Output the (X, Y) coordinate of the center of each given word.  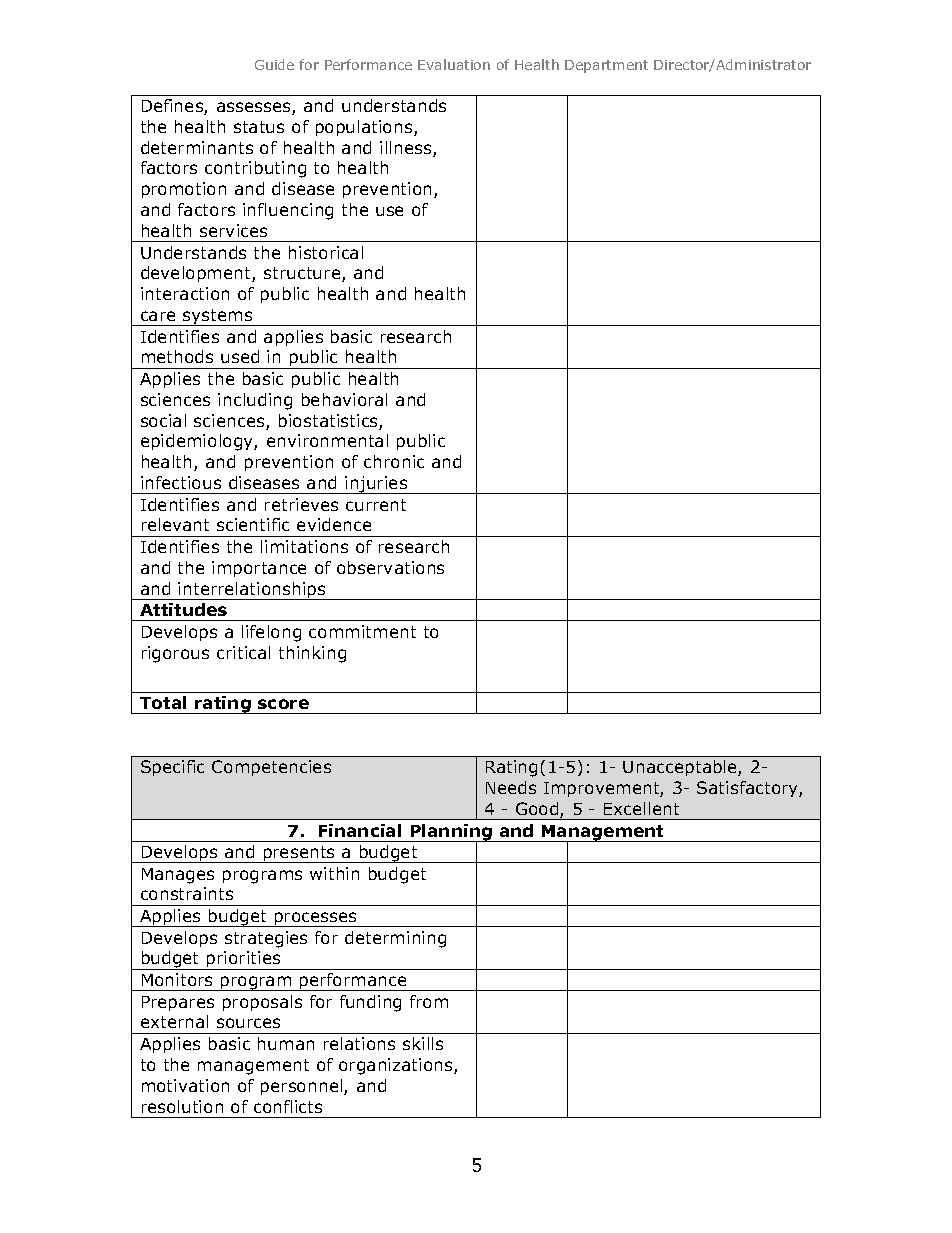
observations (390, 567)
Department (606, 66)
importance (259, 569)
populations (365, 128)
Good (538, 810)
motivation (185, 1085)
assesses (255, 108)
